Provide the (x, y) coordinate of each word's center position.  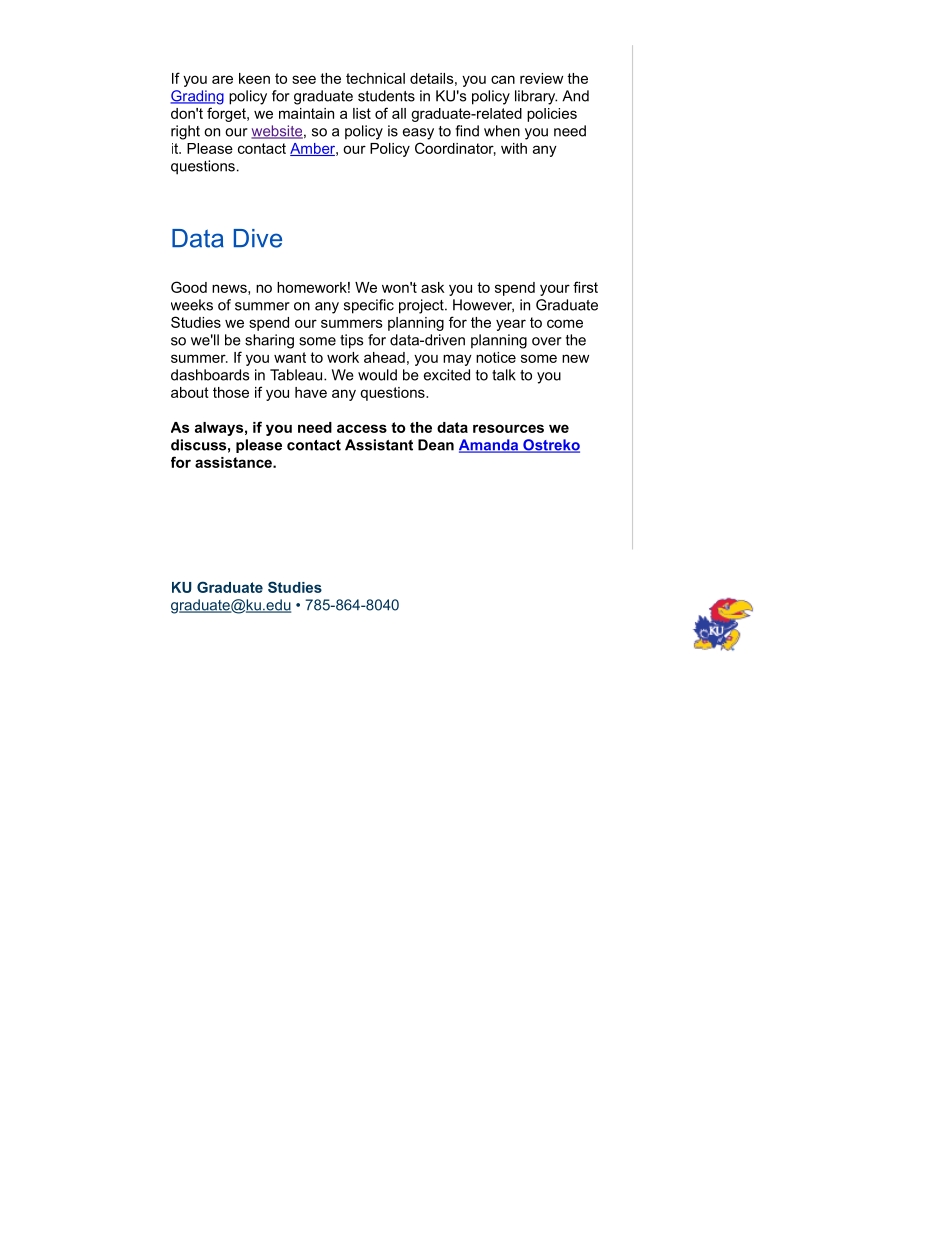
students (386, 96)
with (514, 148)
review (541, 78)
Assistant (379, 445)
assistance (234, 462)
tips (351, 341)
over (547, 341)
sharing (269, 341)
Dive (258, 238)
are (222, 79)
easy (418, 134)
